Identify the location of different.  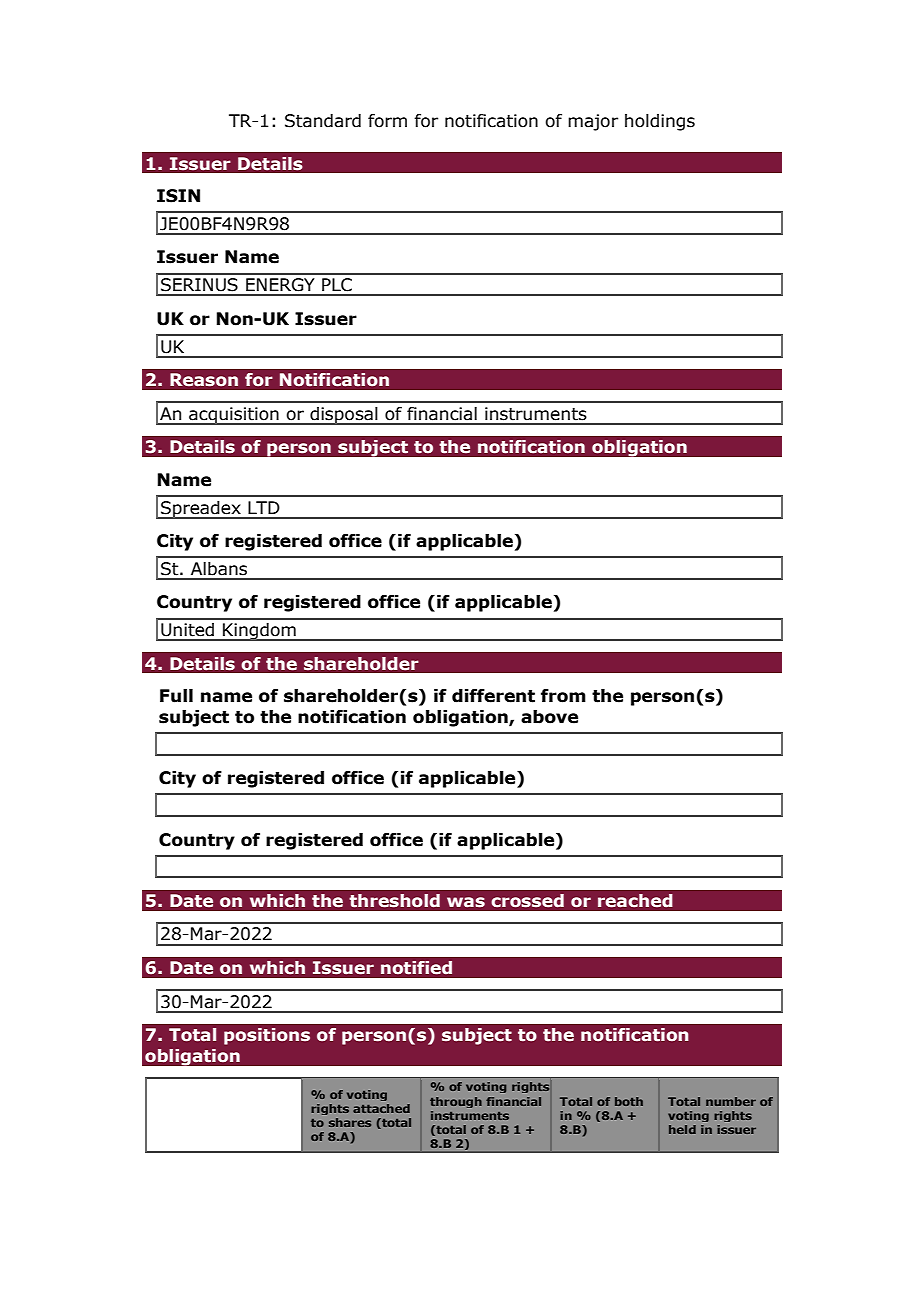
(493, 696).
